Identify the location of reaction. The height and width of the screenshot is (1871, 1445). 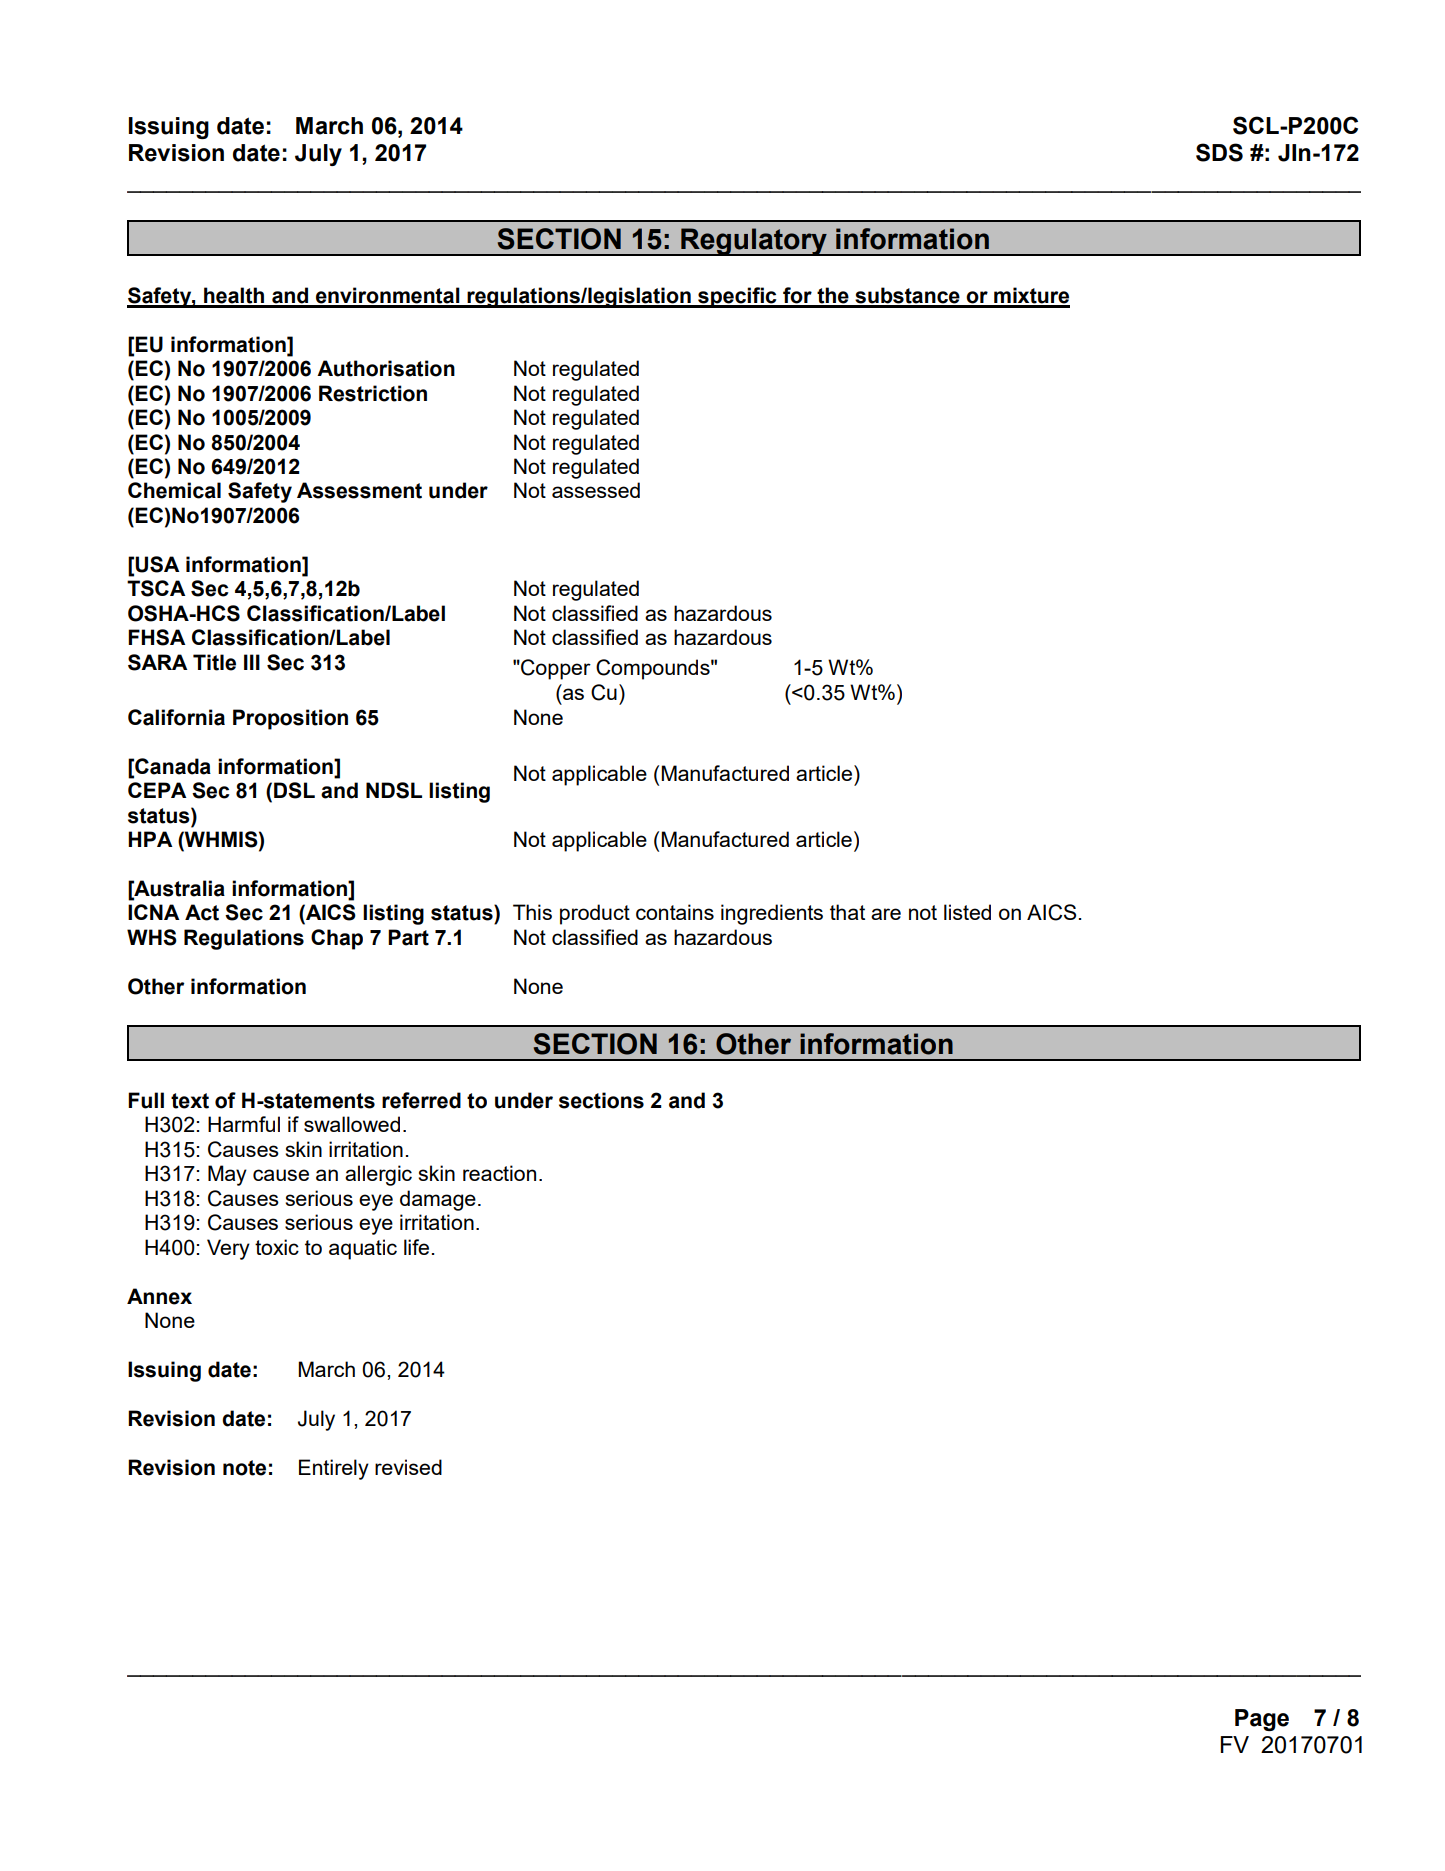
(499, 1173).
